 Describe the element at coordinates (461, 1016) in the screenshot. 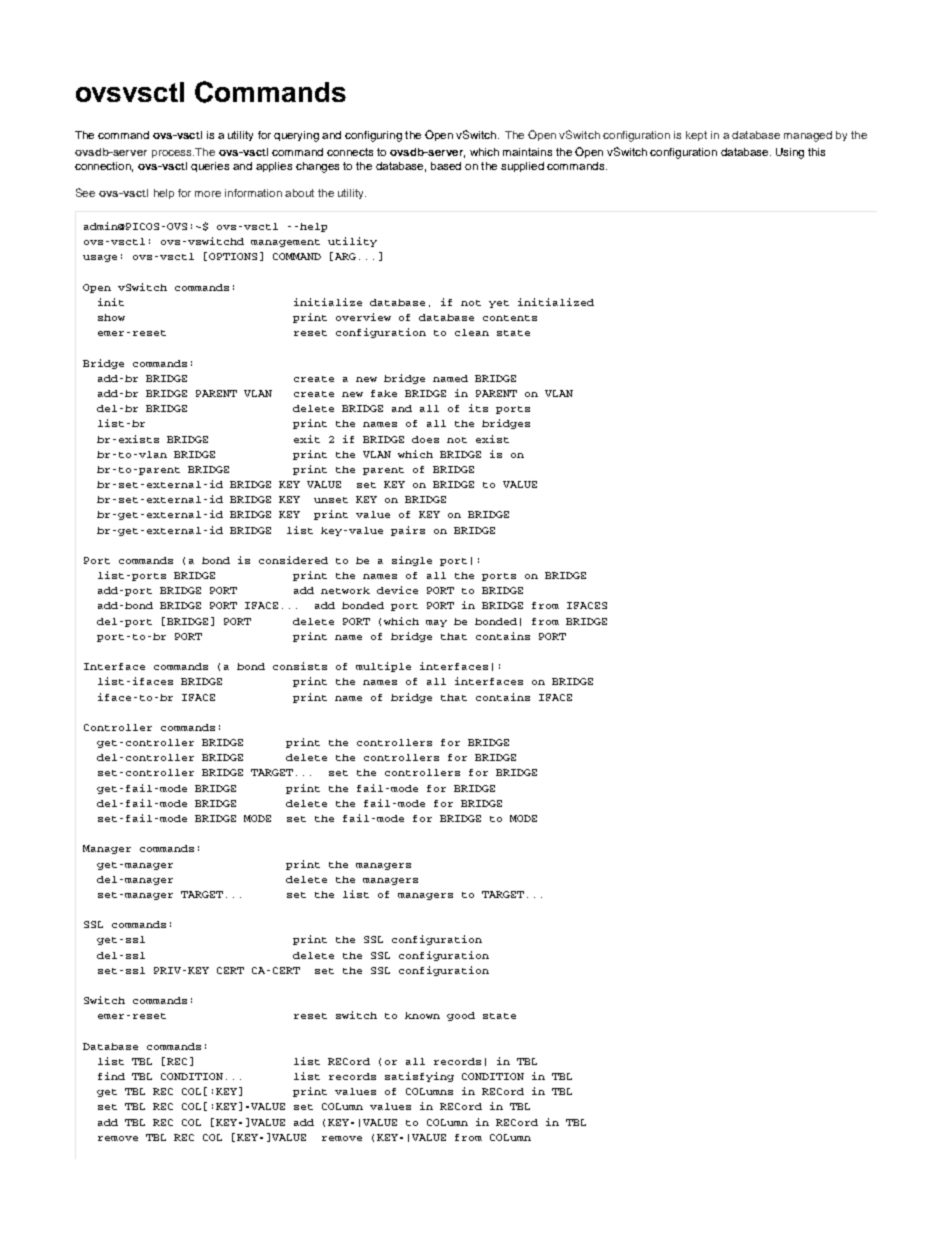

I see `good` at that location.
